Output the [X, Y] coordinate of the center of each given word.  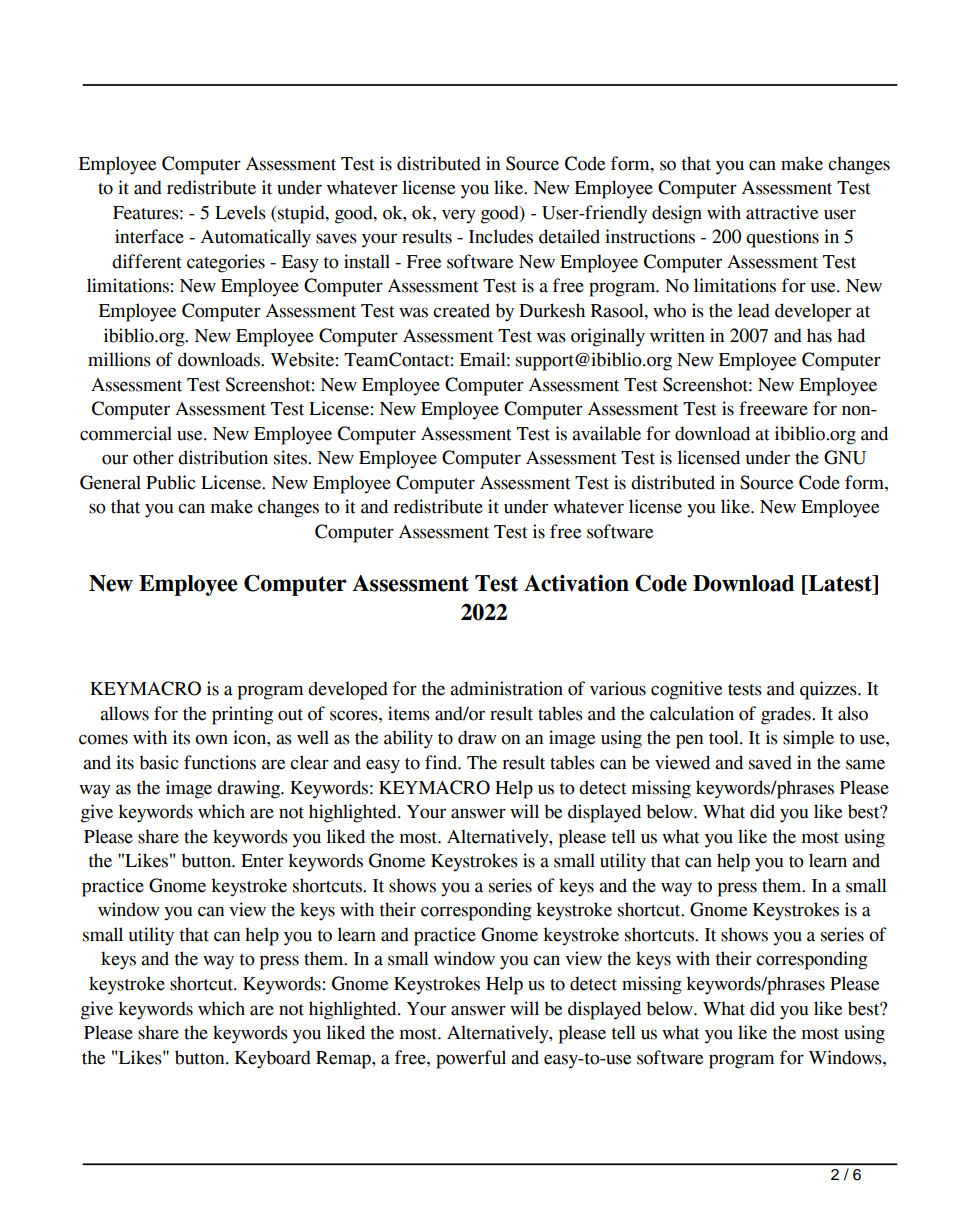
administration [506, 688]
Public [171, 482]
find [442, 762]
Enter [262, 861]
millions [119, 359]
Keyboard [273, 1059]
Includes [501, 236]
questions [782, 238]
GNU [845, 457]
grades [787, 715]
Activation [576, 583]
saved [770, 762]
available [606, 433]
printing [242, 715]
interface [149, 236]
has [819, 335]
